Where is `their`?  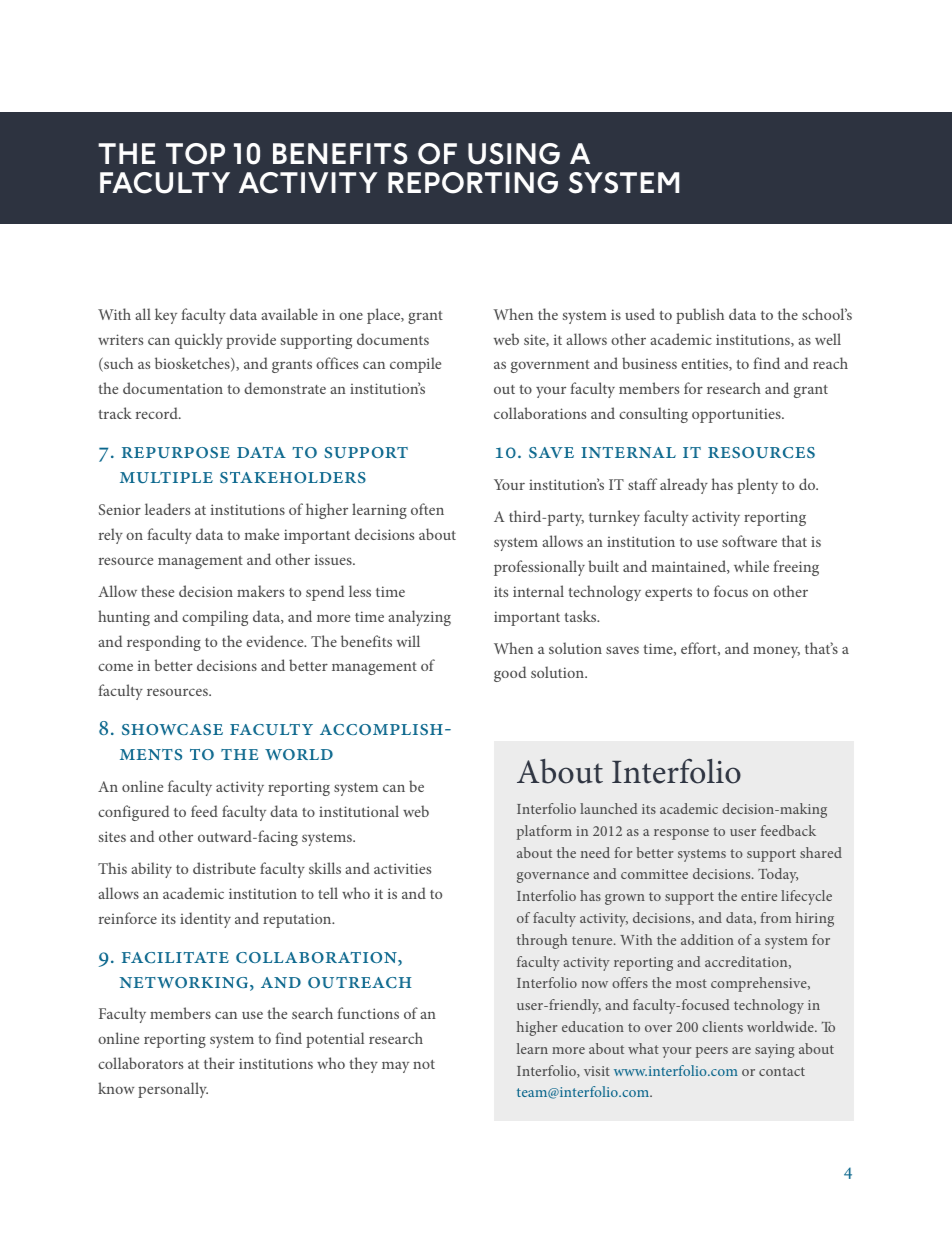 their is located at coordinates (219, 1063).
